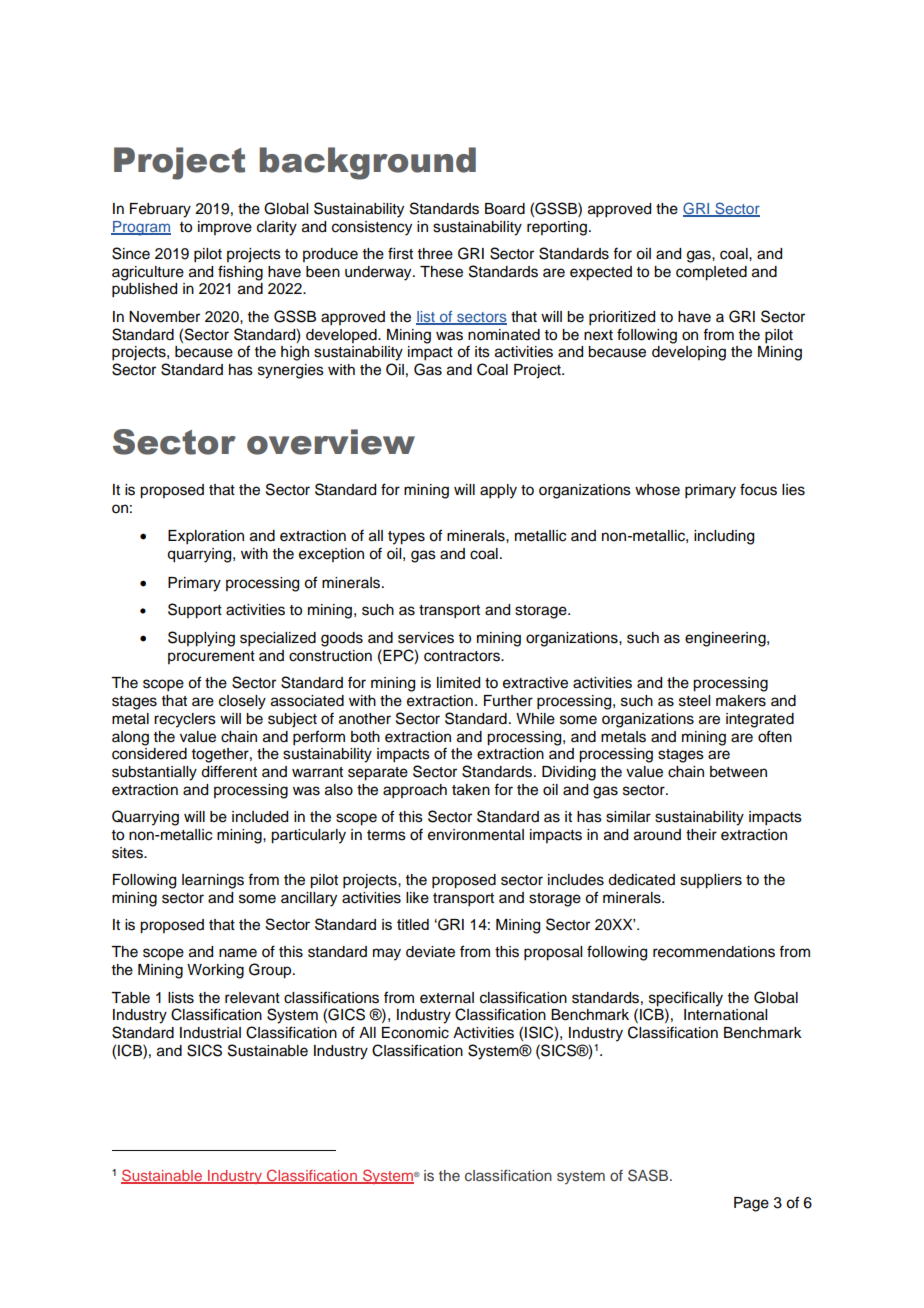  What do you see at coordinates (751, 1204) in the page?
I see `Page` at bounding box center [751, 1204].
